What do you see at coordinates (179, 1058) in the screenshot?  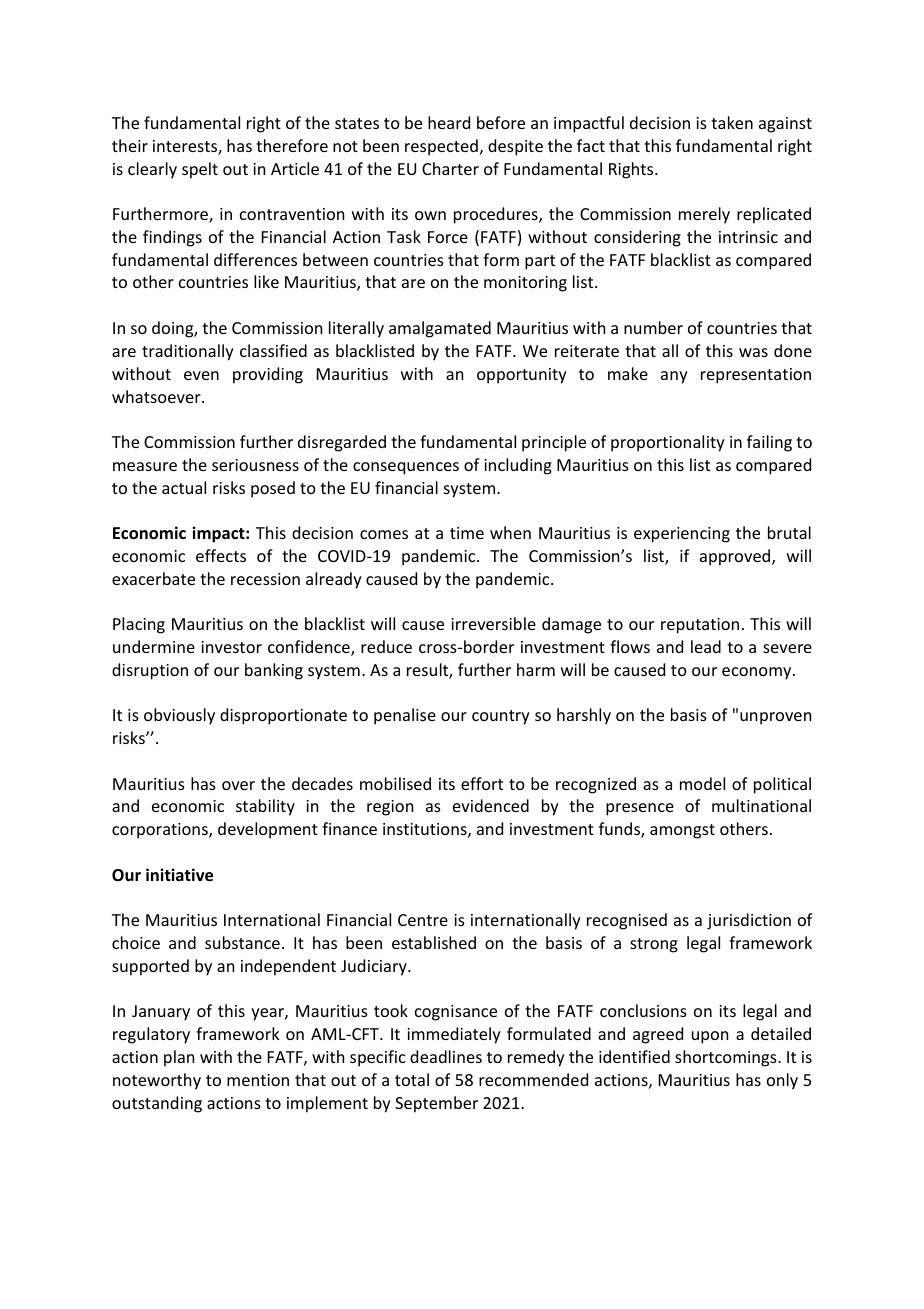 I see `plan` at bounding box center [179, 1058].
